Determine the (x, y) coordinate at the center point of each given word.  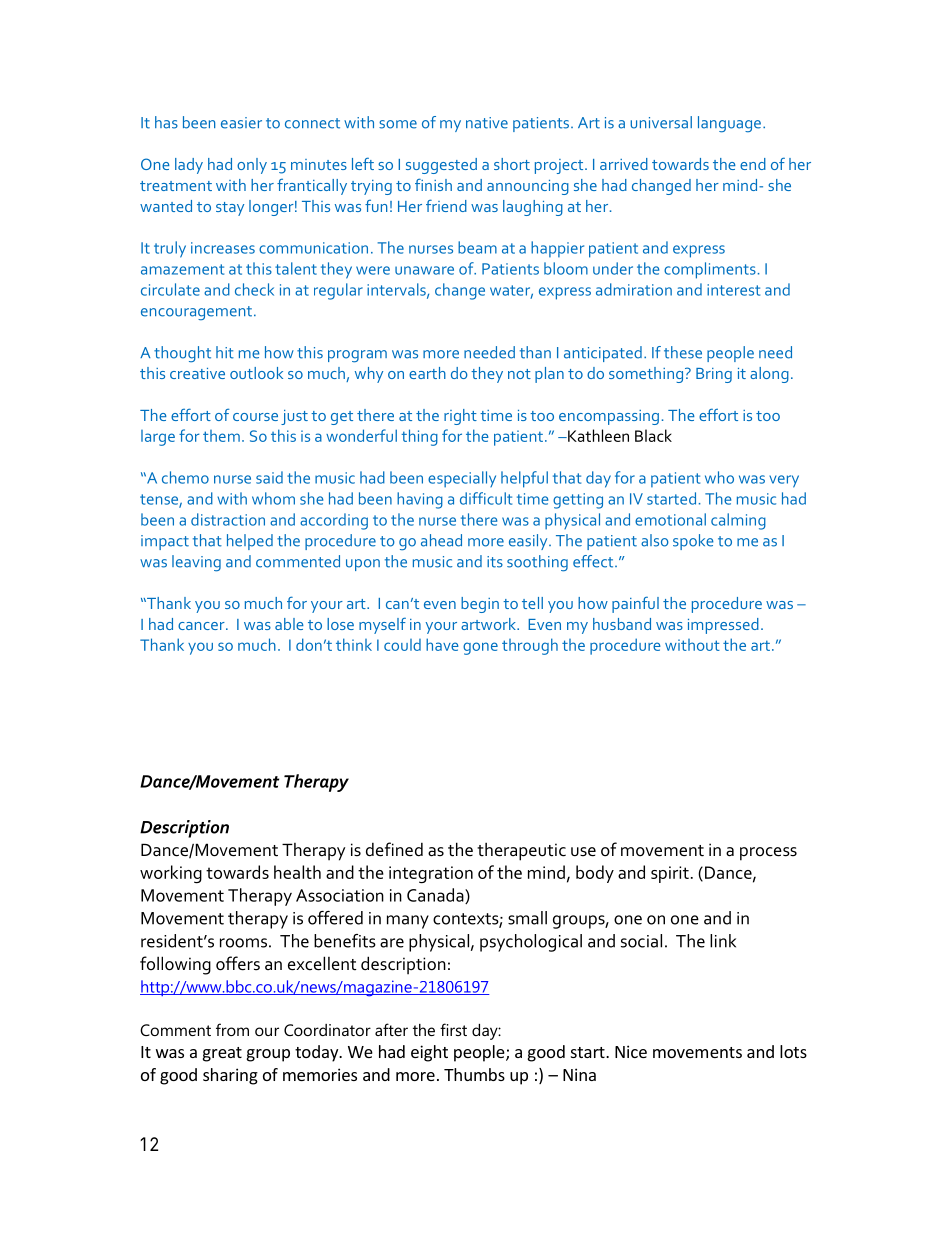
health (297, 872)
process (768, 854)
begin (480, 605)
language (729, 124)
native (487, 123)
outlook (256, 373)
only (252, 166)
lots (793, 1051)
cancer (202, 626)
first (453, 1029)
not (519, 374)
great (222, 1054)
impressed (723, 626)
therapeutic (521, 851)
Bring (714, 375)
